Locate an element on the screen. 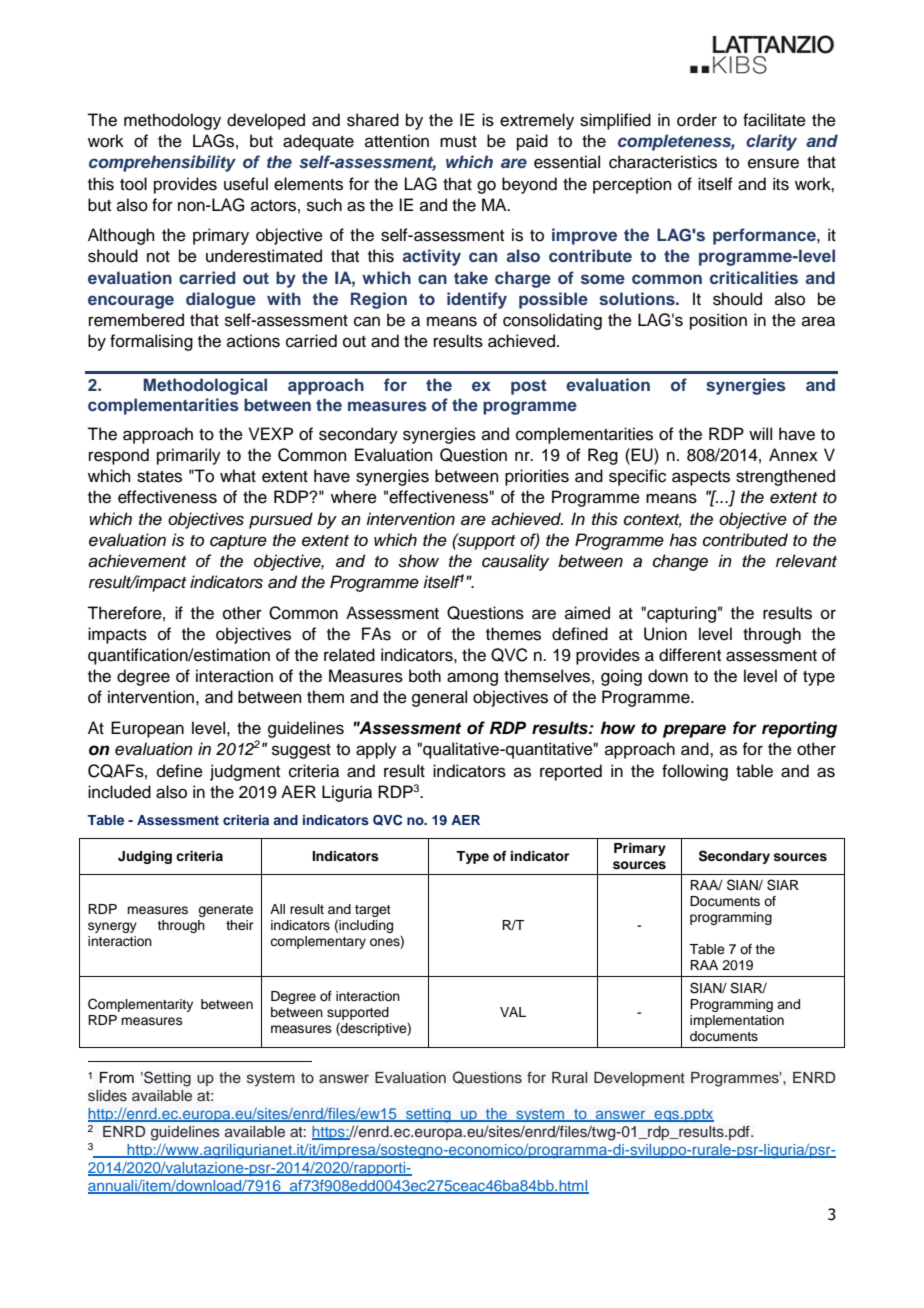  comprehensibility is located at coordinates (162, 163).
